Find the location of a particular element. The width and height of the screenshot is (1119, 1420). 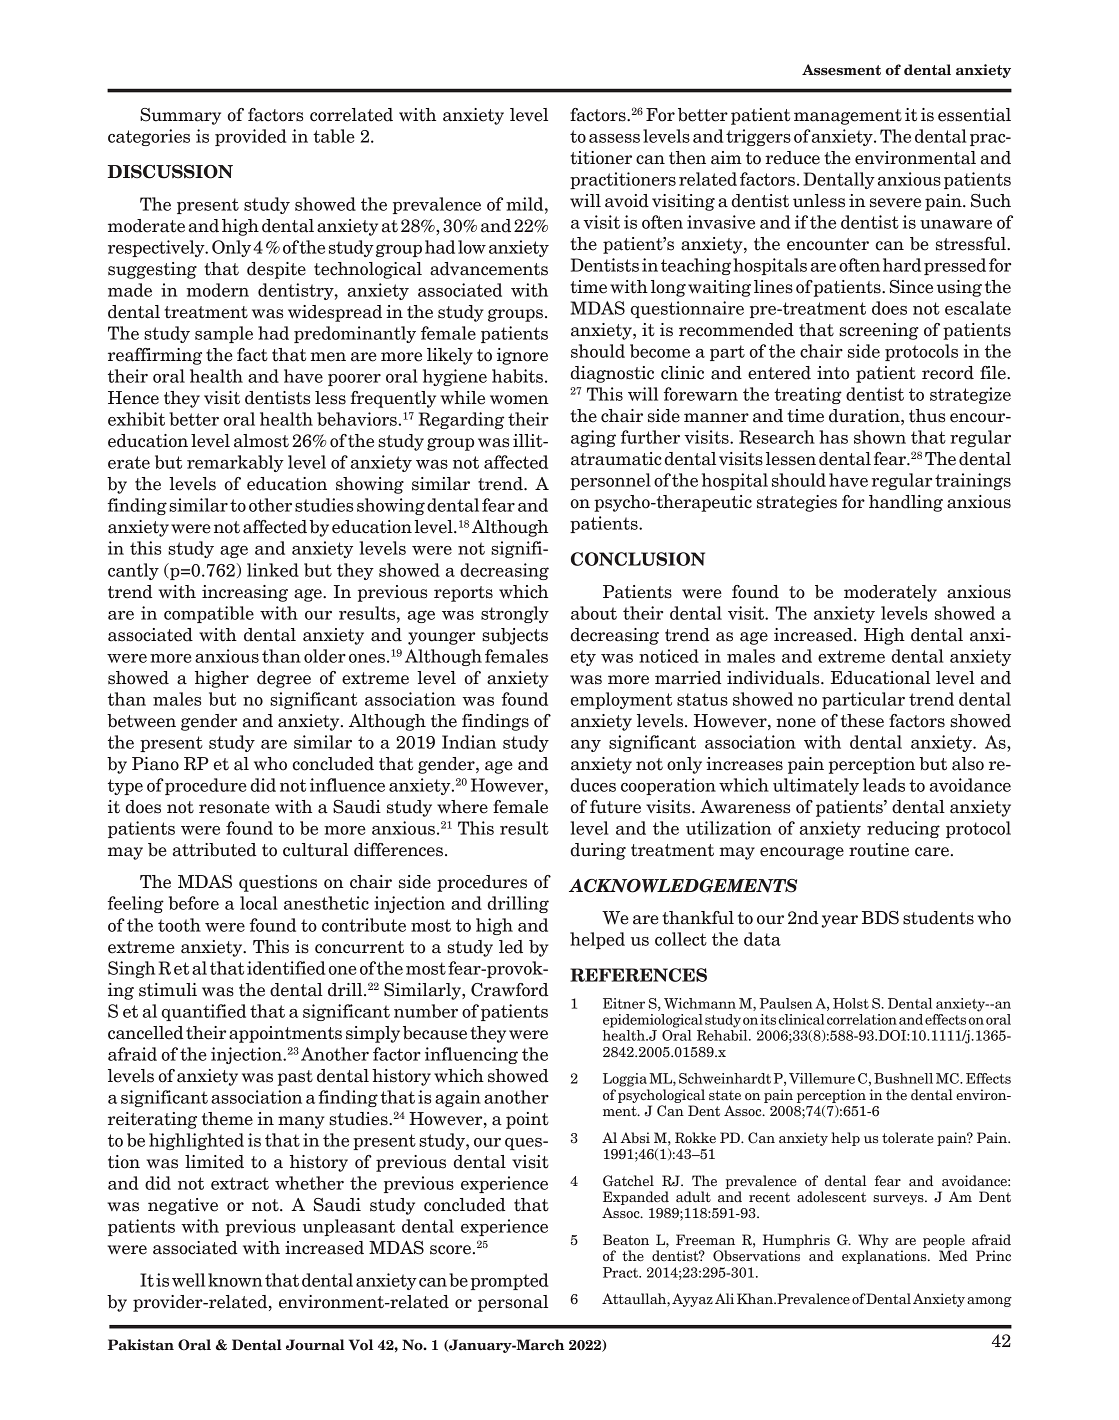

Why is located at coordinates (873, 1241).
